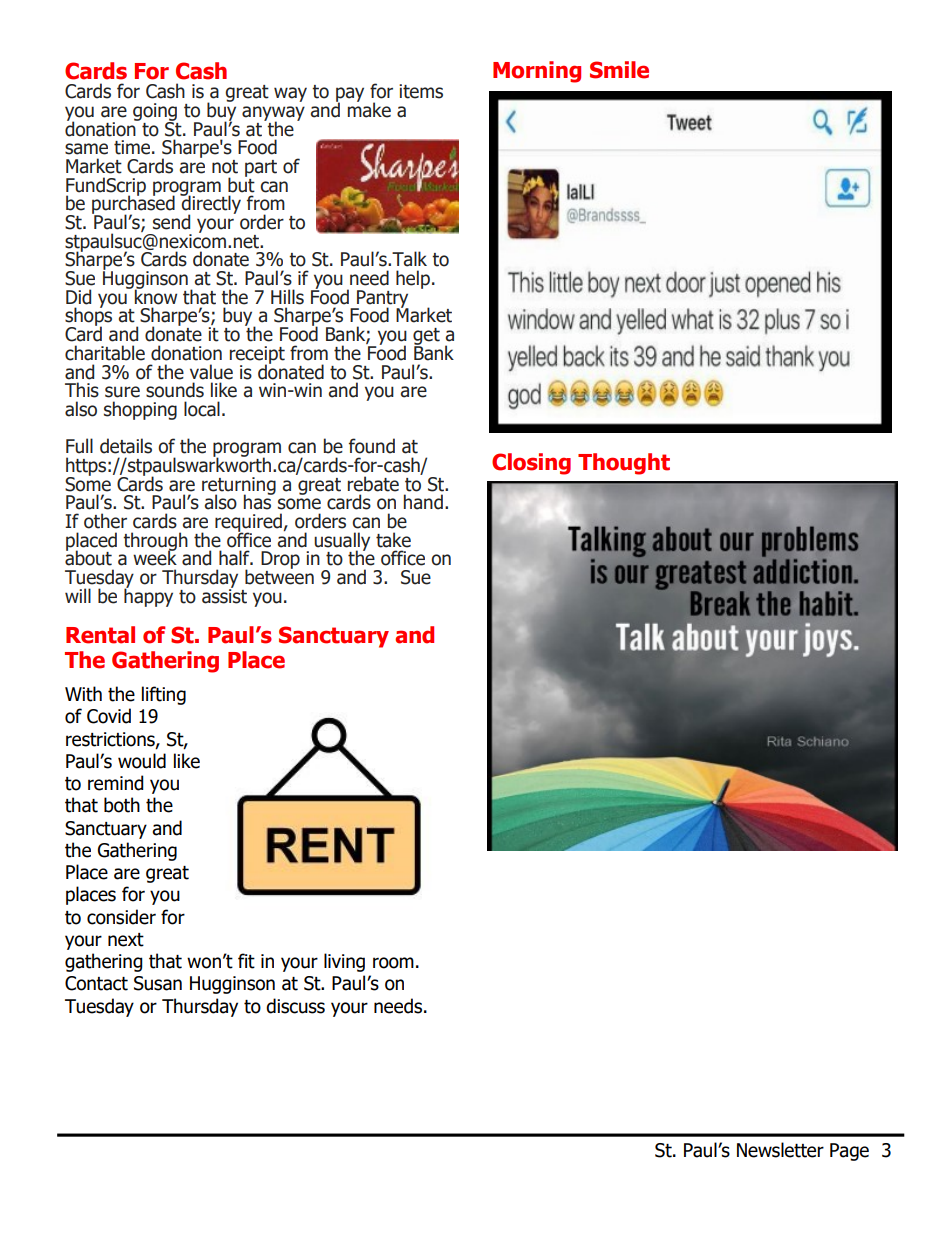 The height and width of the screenshot is (1233, 952). I want to click on Thought, so click(624, 464).
